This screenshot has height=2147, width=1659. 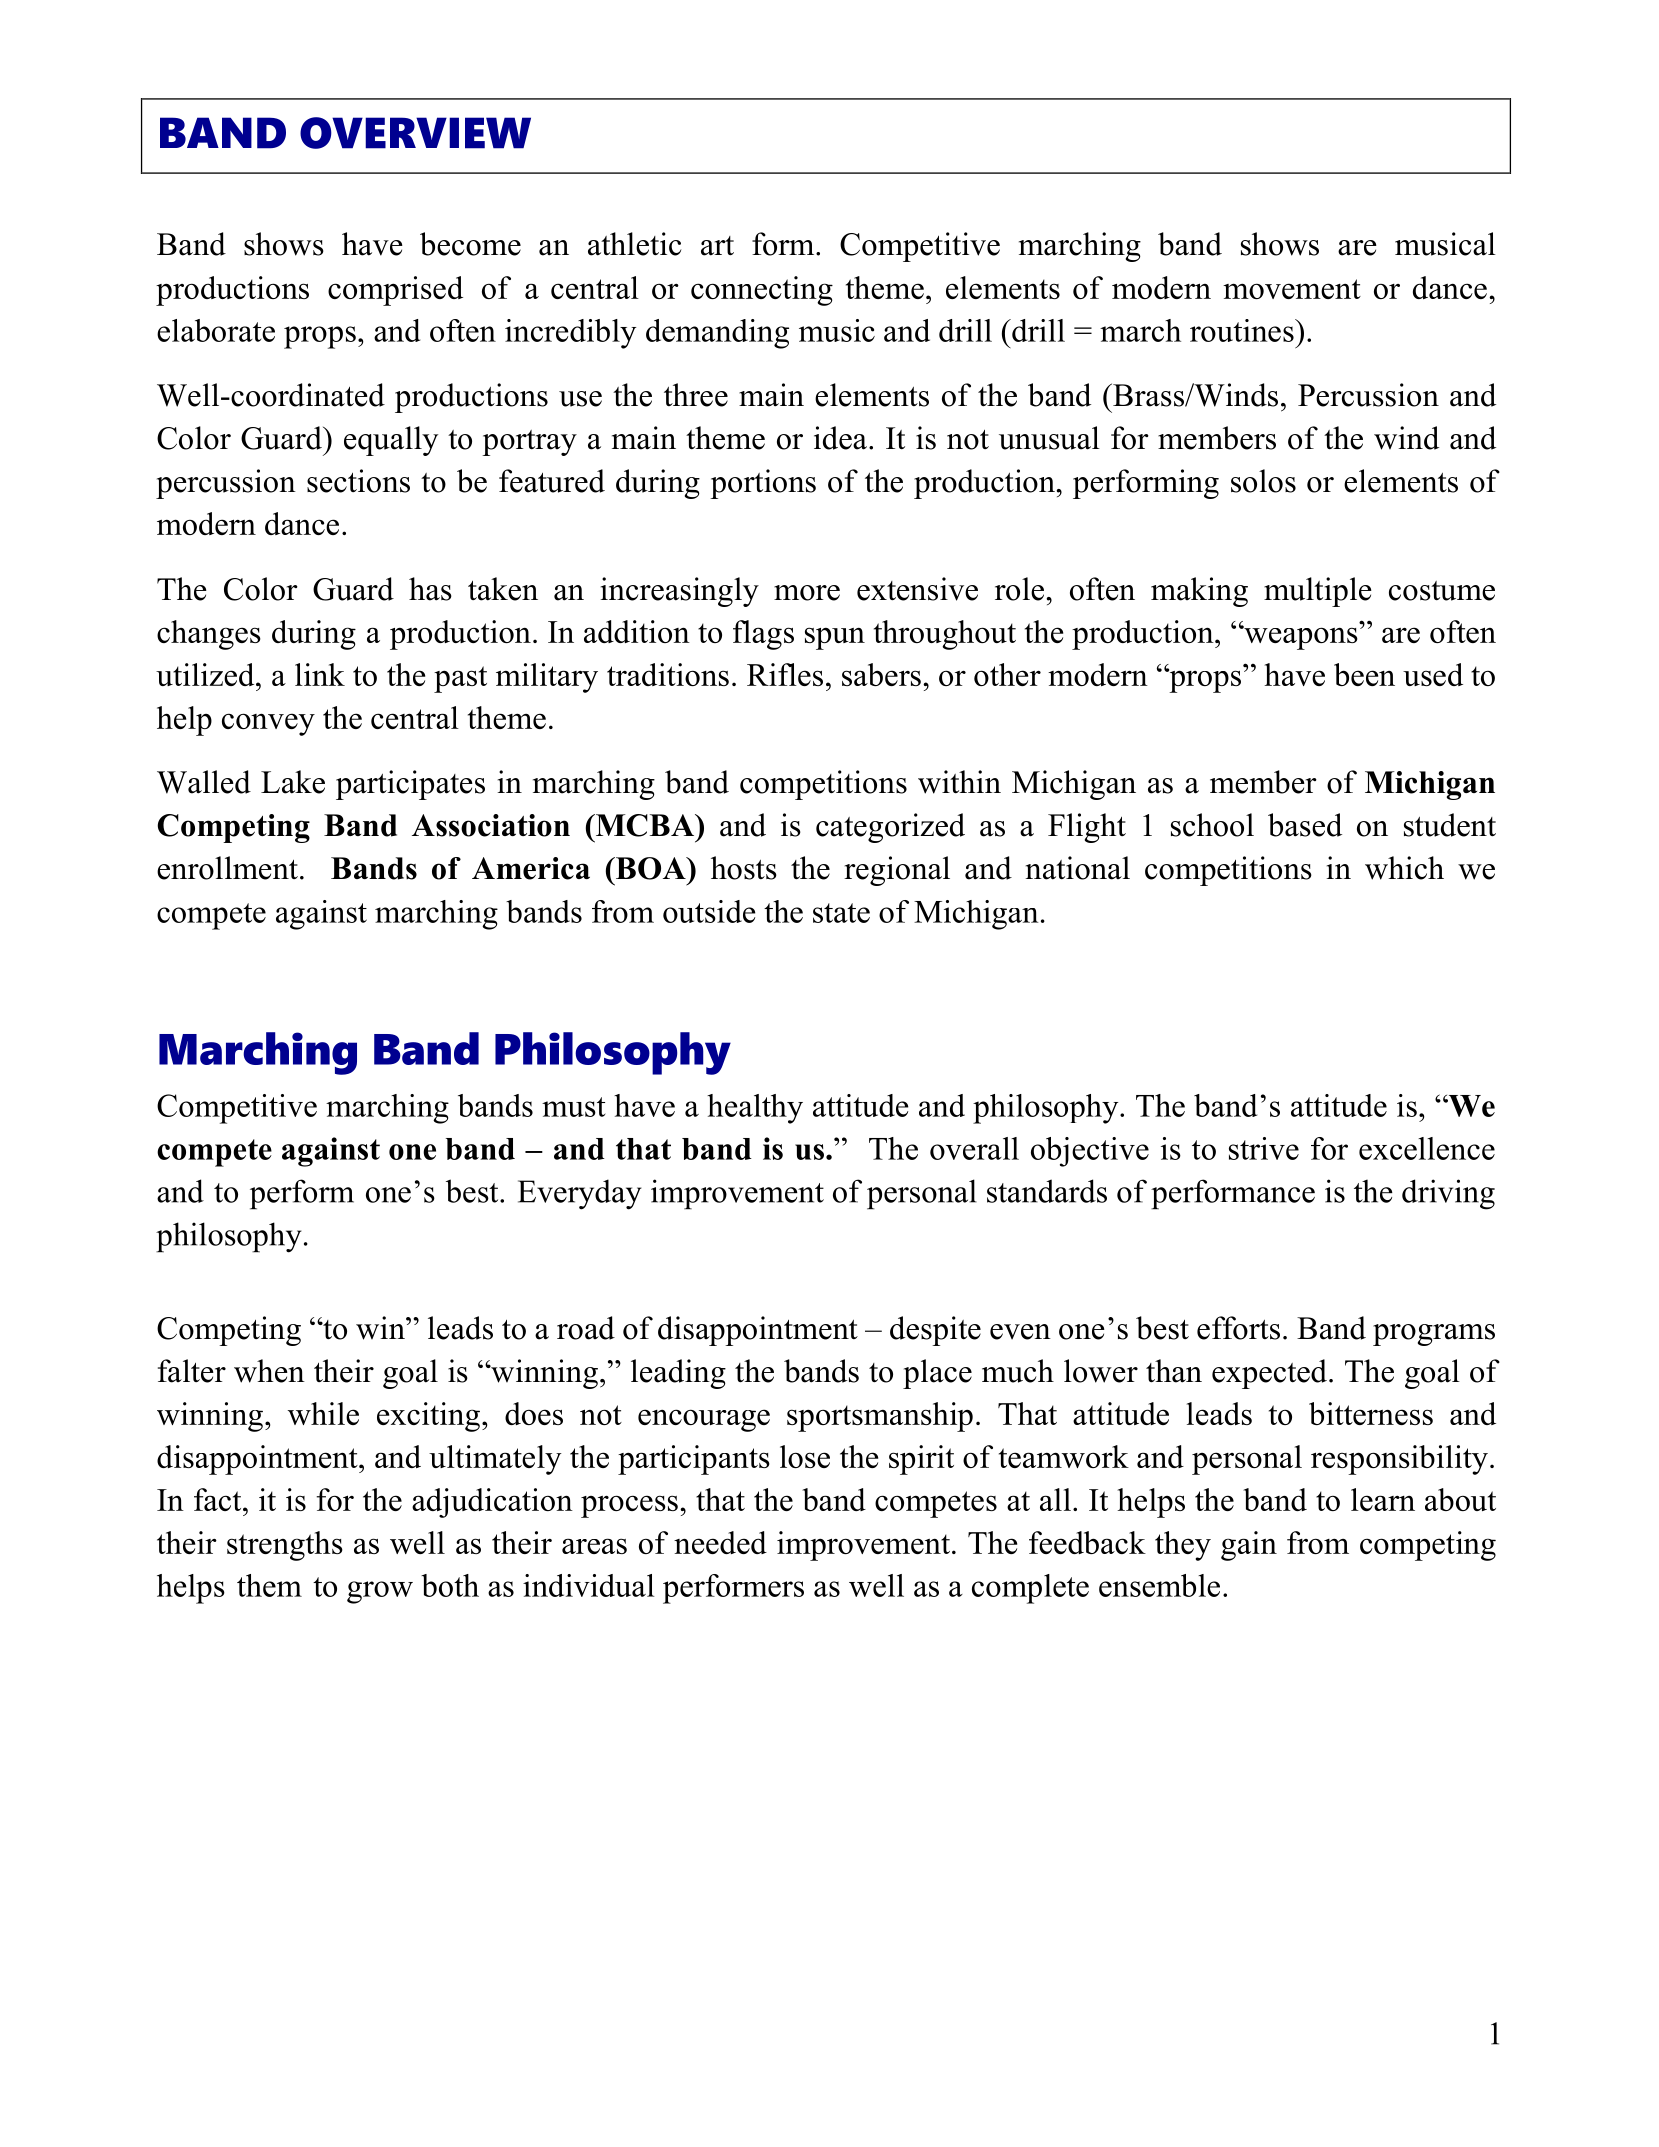 I want to click on OVERVIEW, so click(x=415, y=133).
